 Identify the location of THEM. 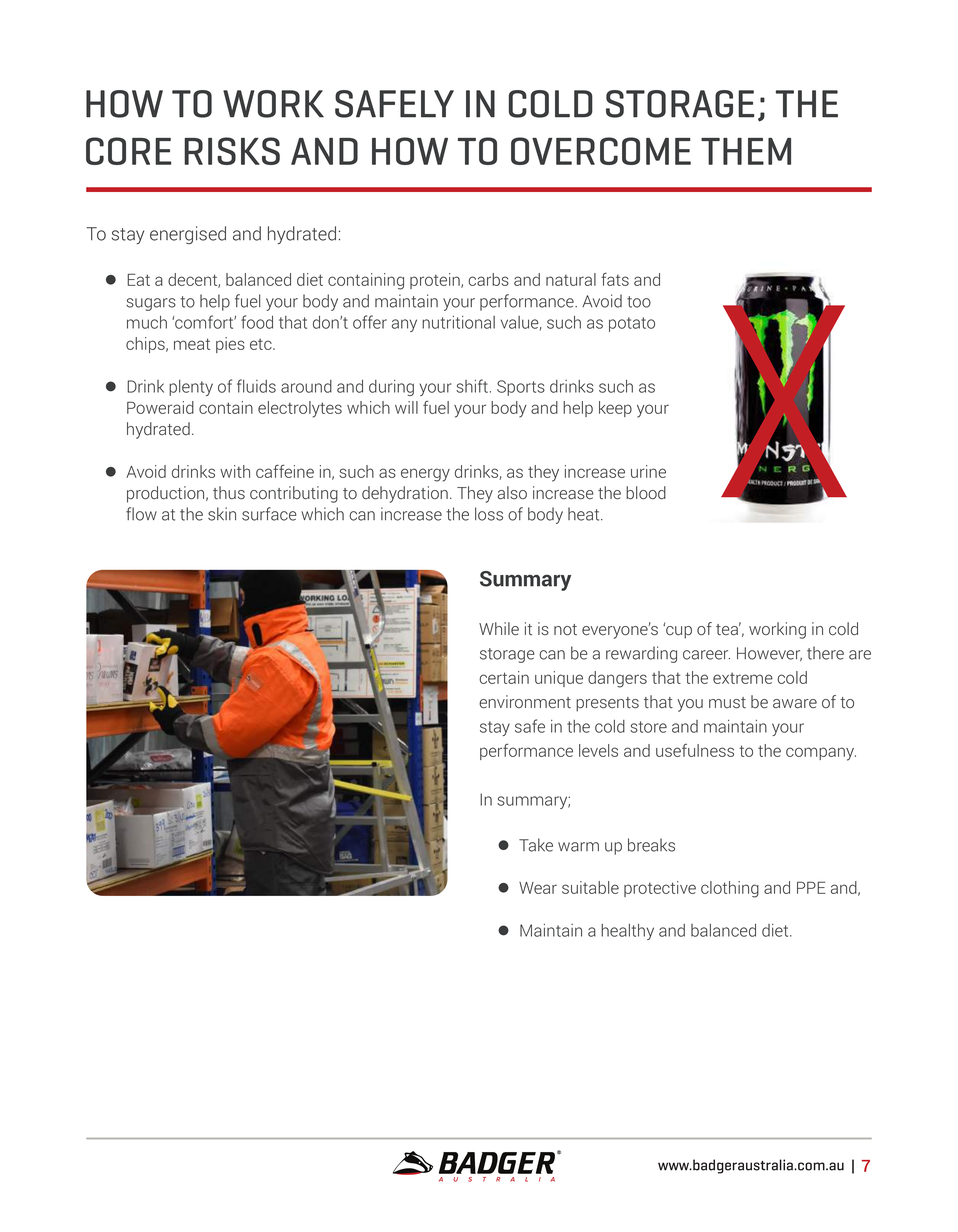
(746, 151).
